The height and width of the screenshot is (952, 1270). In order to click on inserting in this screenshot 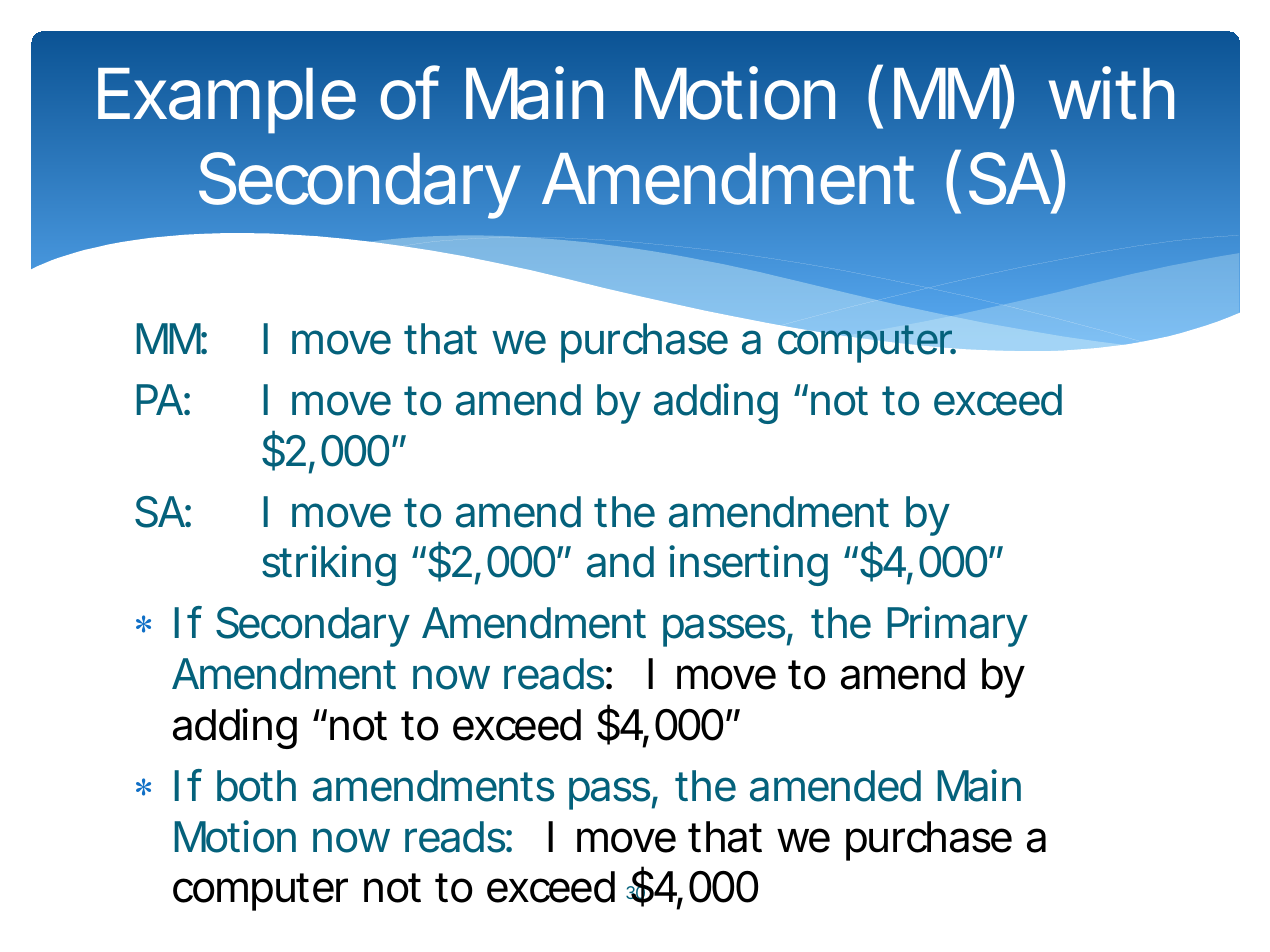, I will do `click(748, 565)`.
